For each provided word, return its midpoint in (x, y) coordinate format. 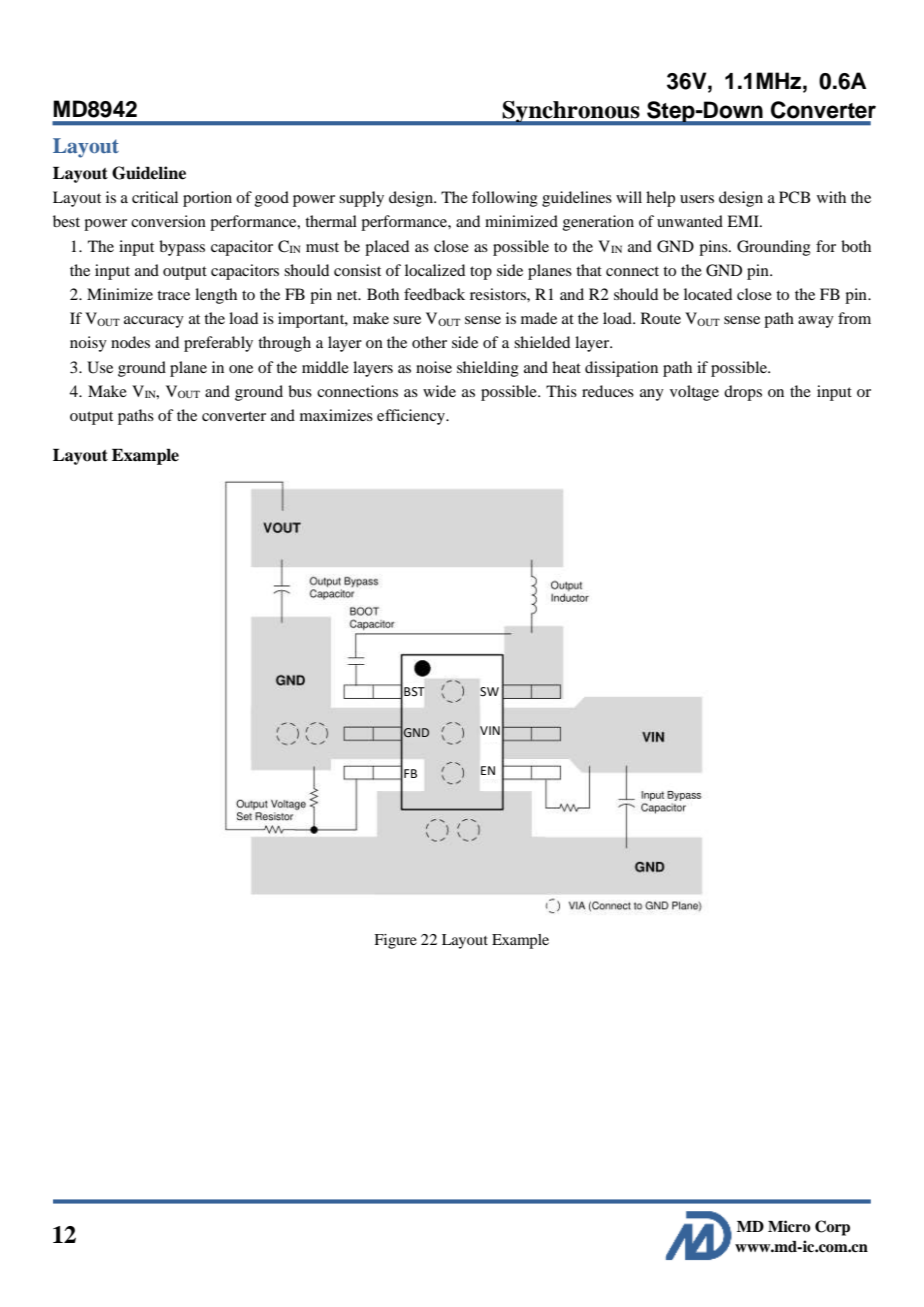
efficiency (412, 417)
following (505, 199)
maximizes (336, 415)
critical (155, 197)
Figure (395, 941)
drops (743, 393)
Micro (789, 1226)
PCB (794, 197)
